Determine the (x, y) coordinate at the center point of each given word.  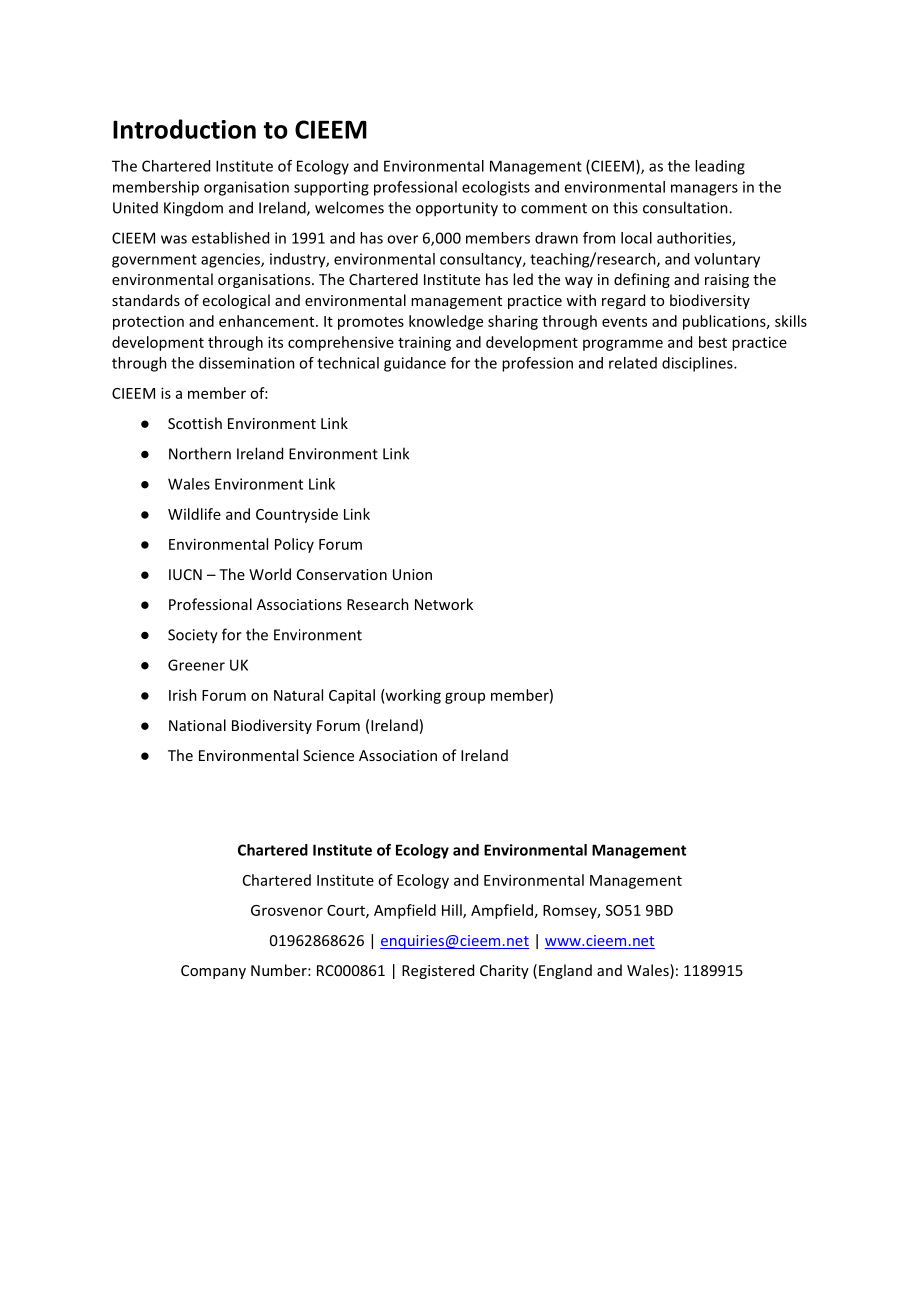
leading (720, 167)
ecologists (496, 188)
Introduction (184, 129)
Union (412, 574)
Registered (438, 971)
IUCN (185, 574)
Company (213, 972)
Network (444, 604)
